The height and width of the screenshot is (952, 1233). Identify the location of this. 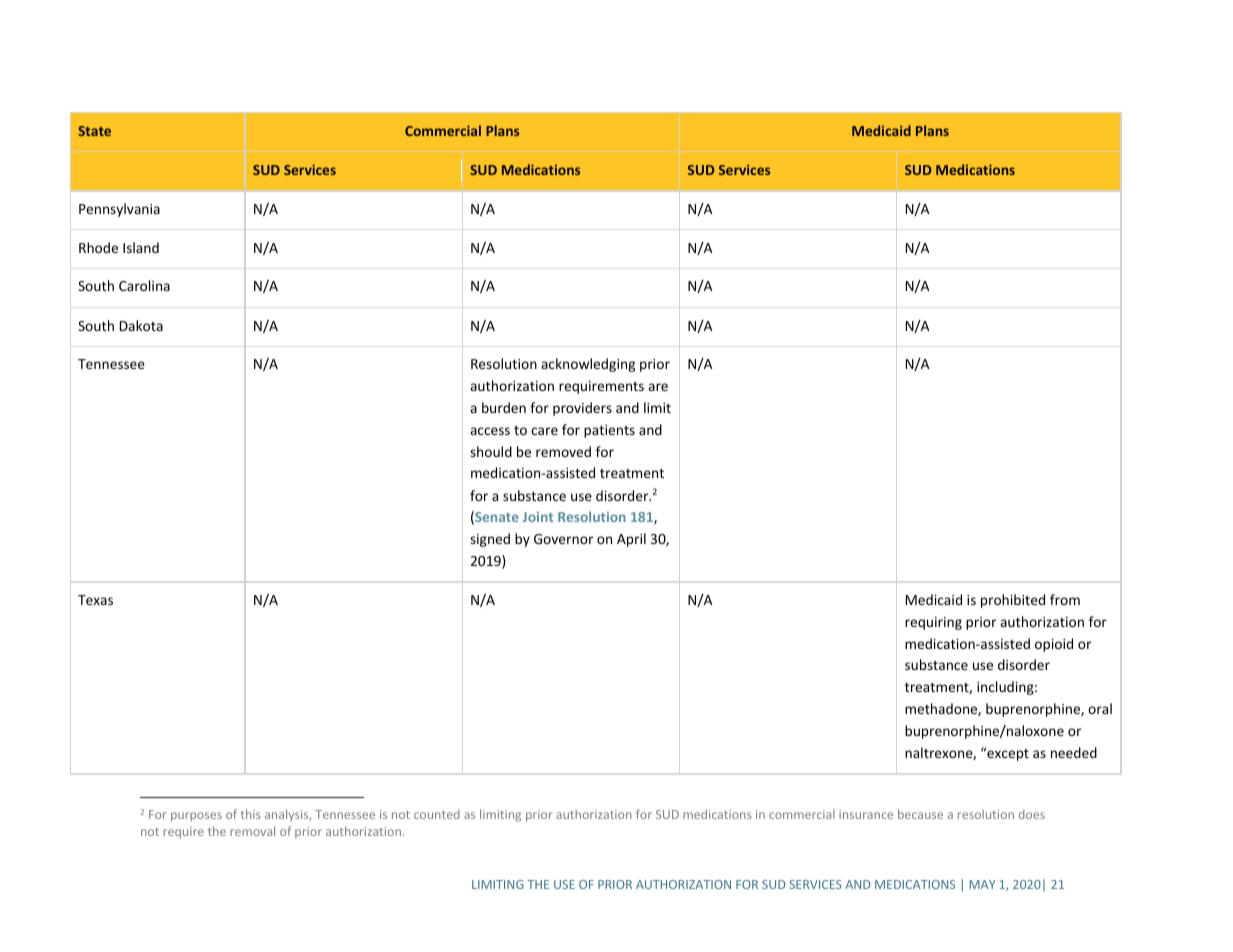
(251, 814).
